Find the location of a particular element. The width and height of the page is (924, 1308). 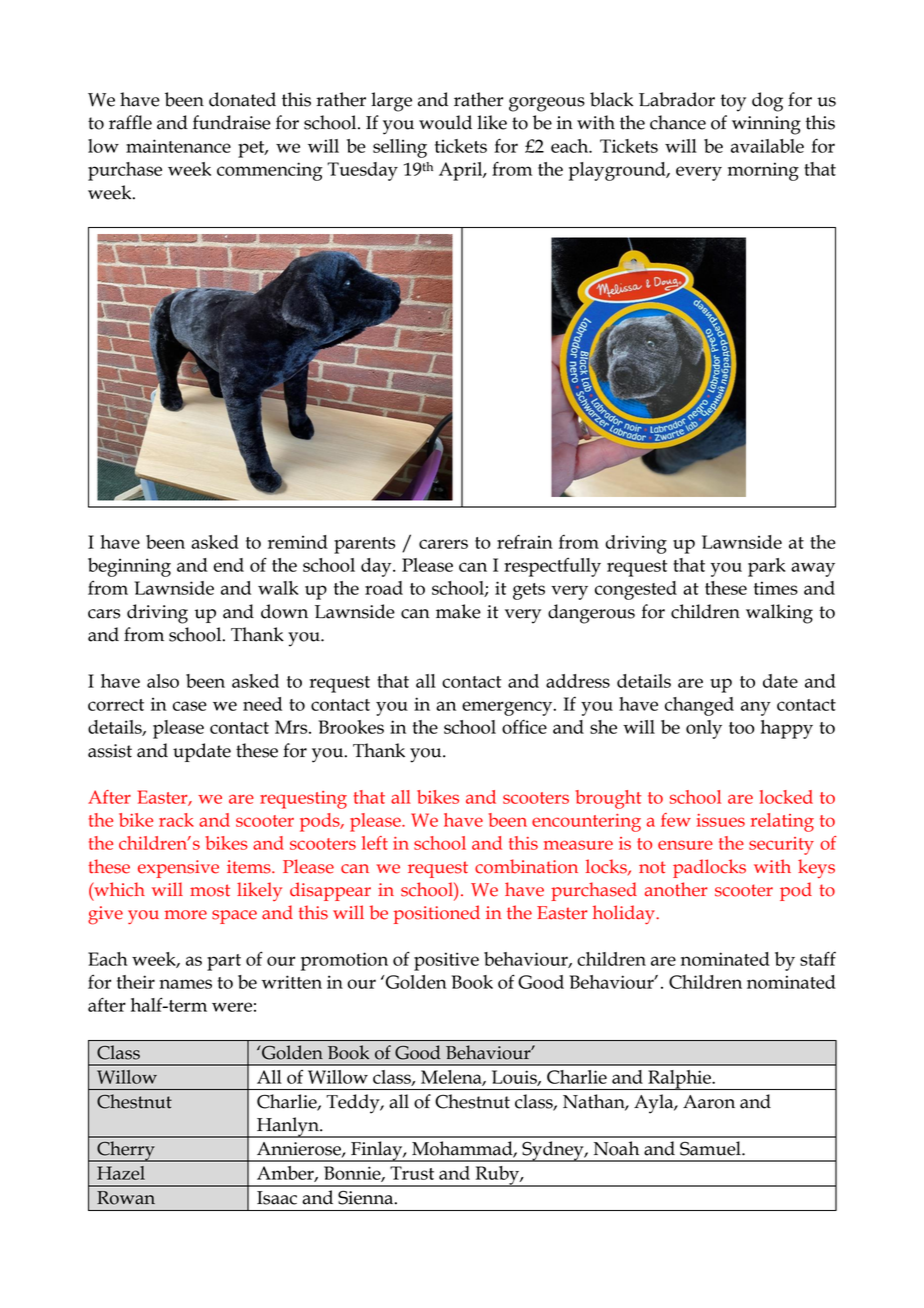

park is located at coordinates (767, 567).
